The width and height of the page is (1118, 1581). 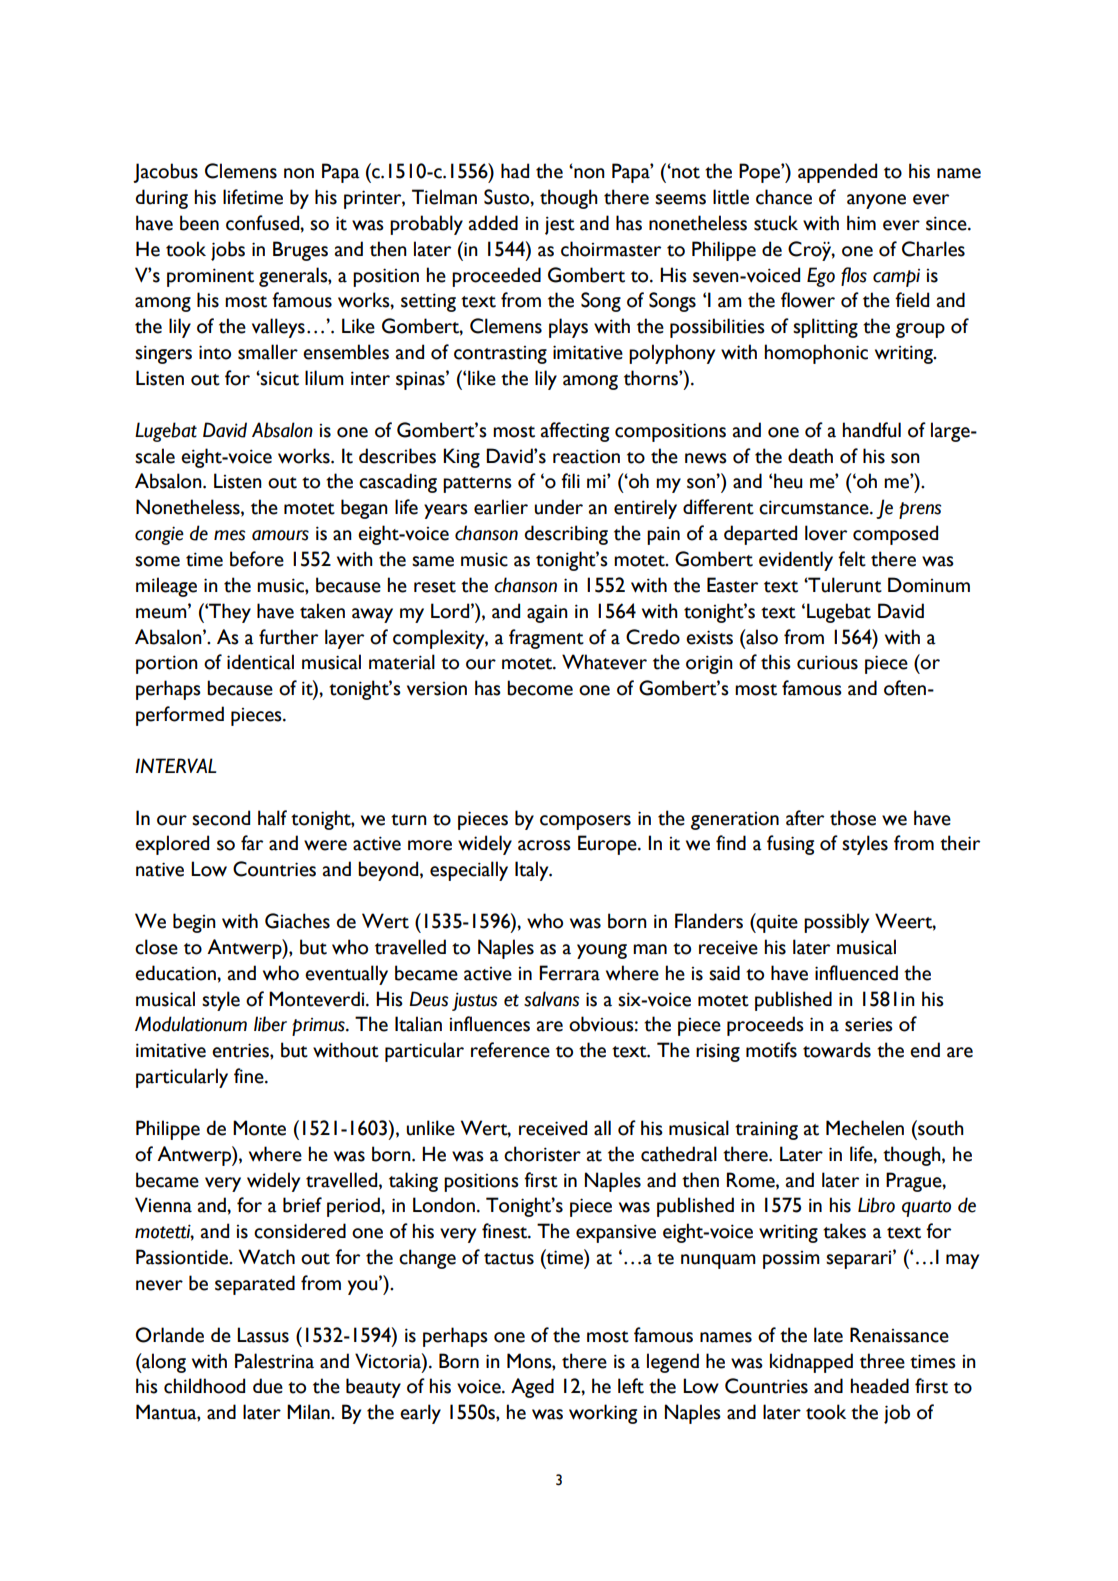 I want to click on jest, so click(x=560, y=225).
